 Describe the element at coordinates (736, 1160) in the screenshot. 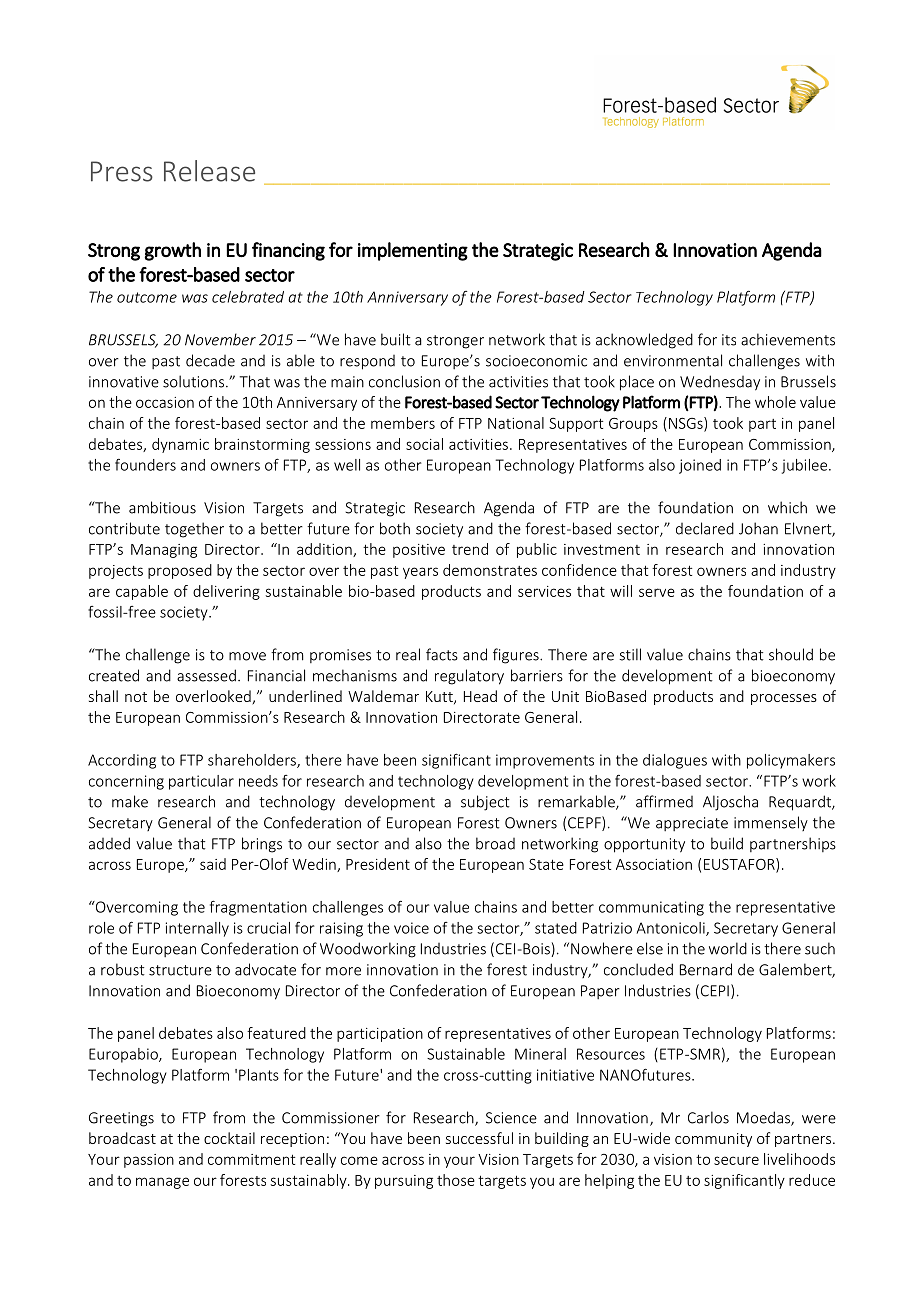

I see `secure` at that location.
